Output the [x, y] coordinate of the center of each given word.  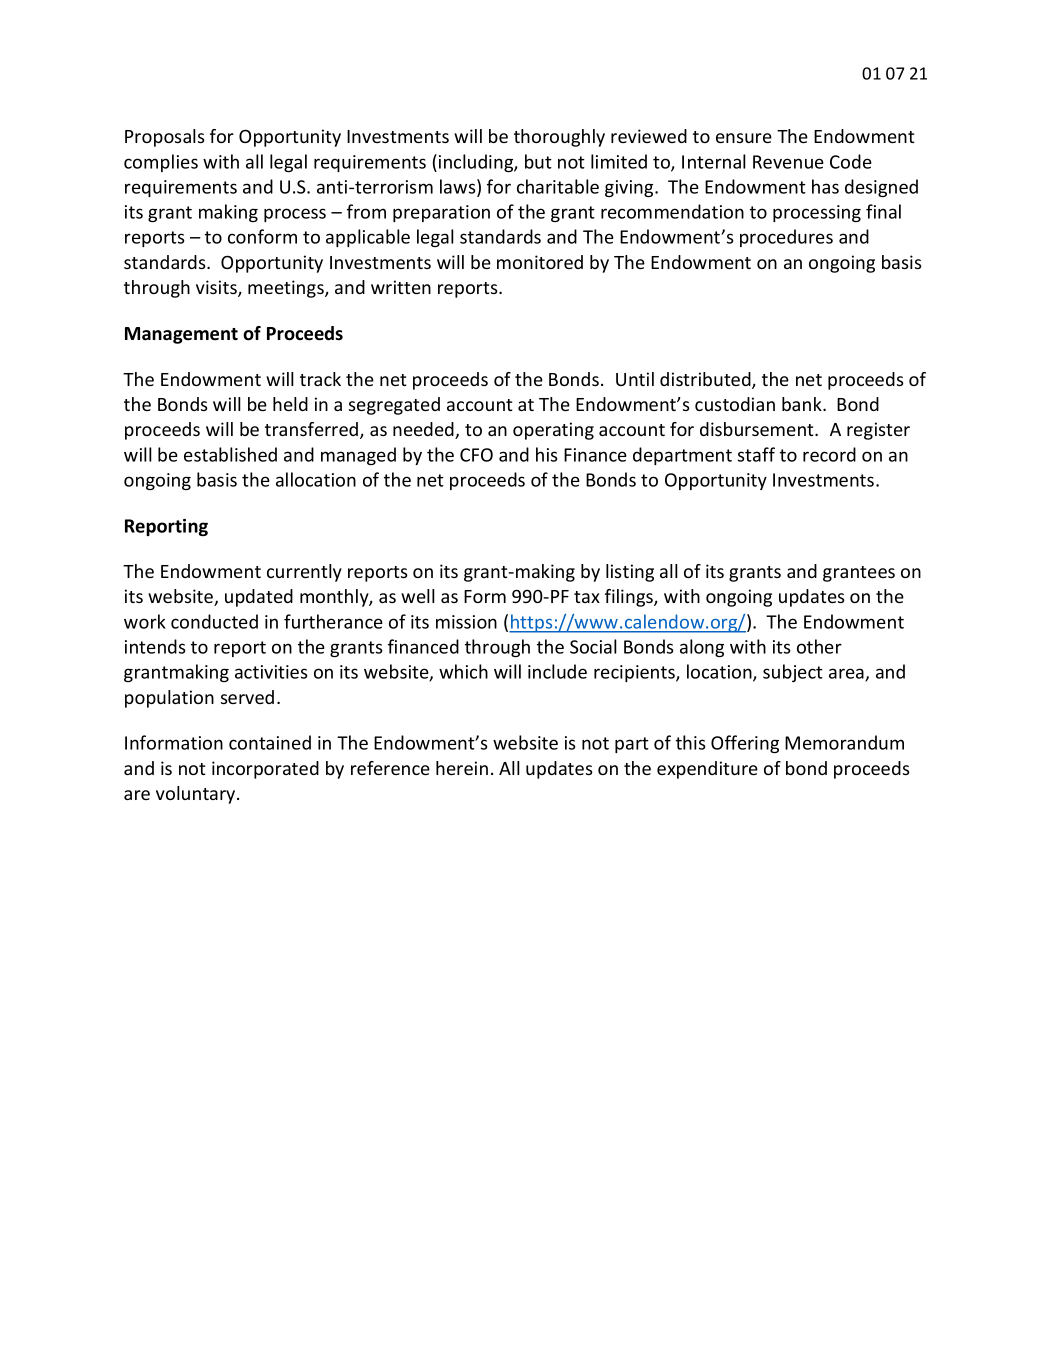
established [230, 454]
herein [462, 768]
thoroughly [559, 138]
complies [161, 163]
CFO [476, 455]
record [829, 454]
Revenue [788, 162]
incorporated [265, 770]
